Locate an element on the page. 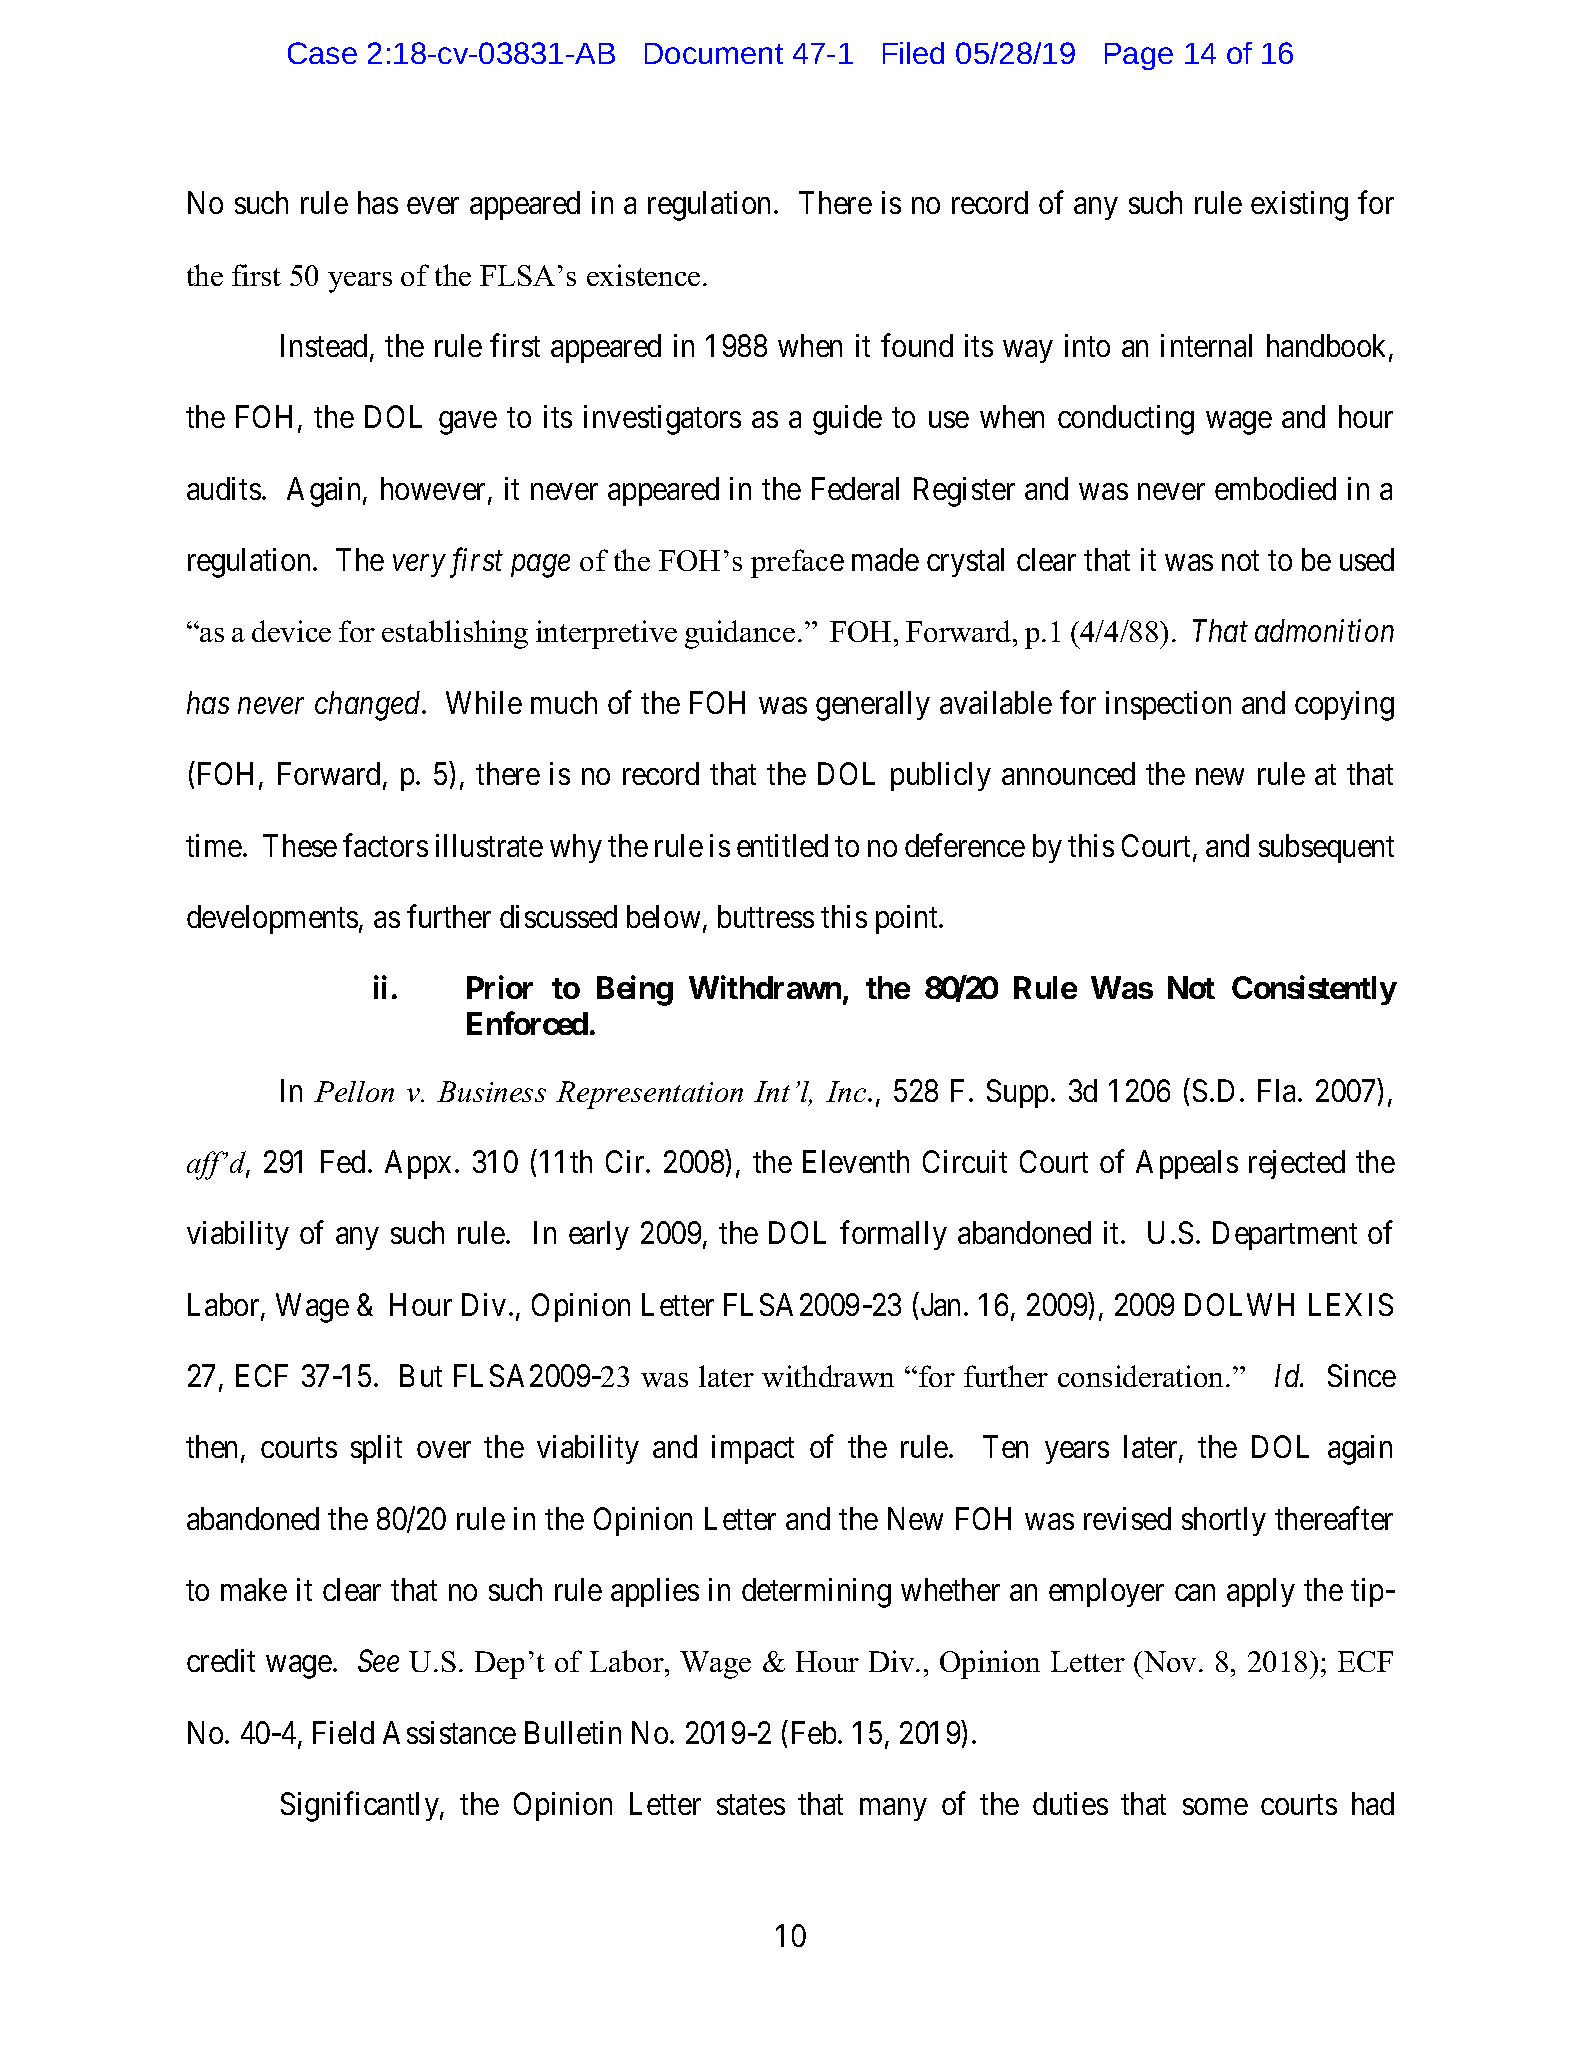 The height and width of the image is (2047, 1581). split is located at coordinates (376, 1449).
